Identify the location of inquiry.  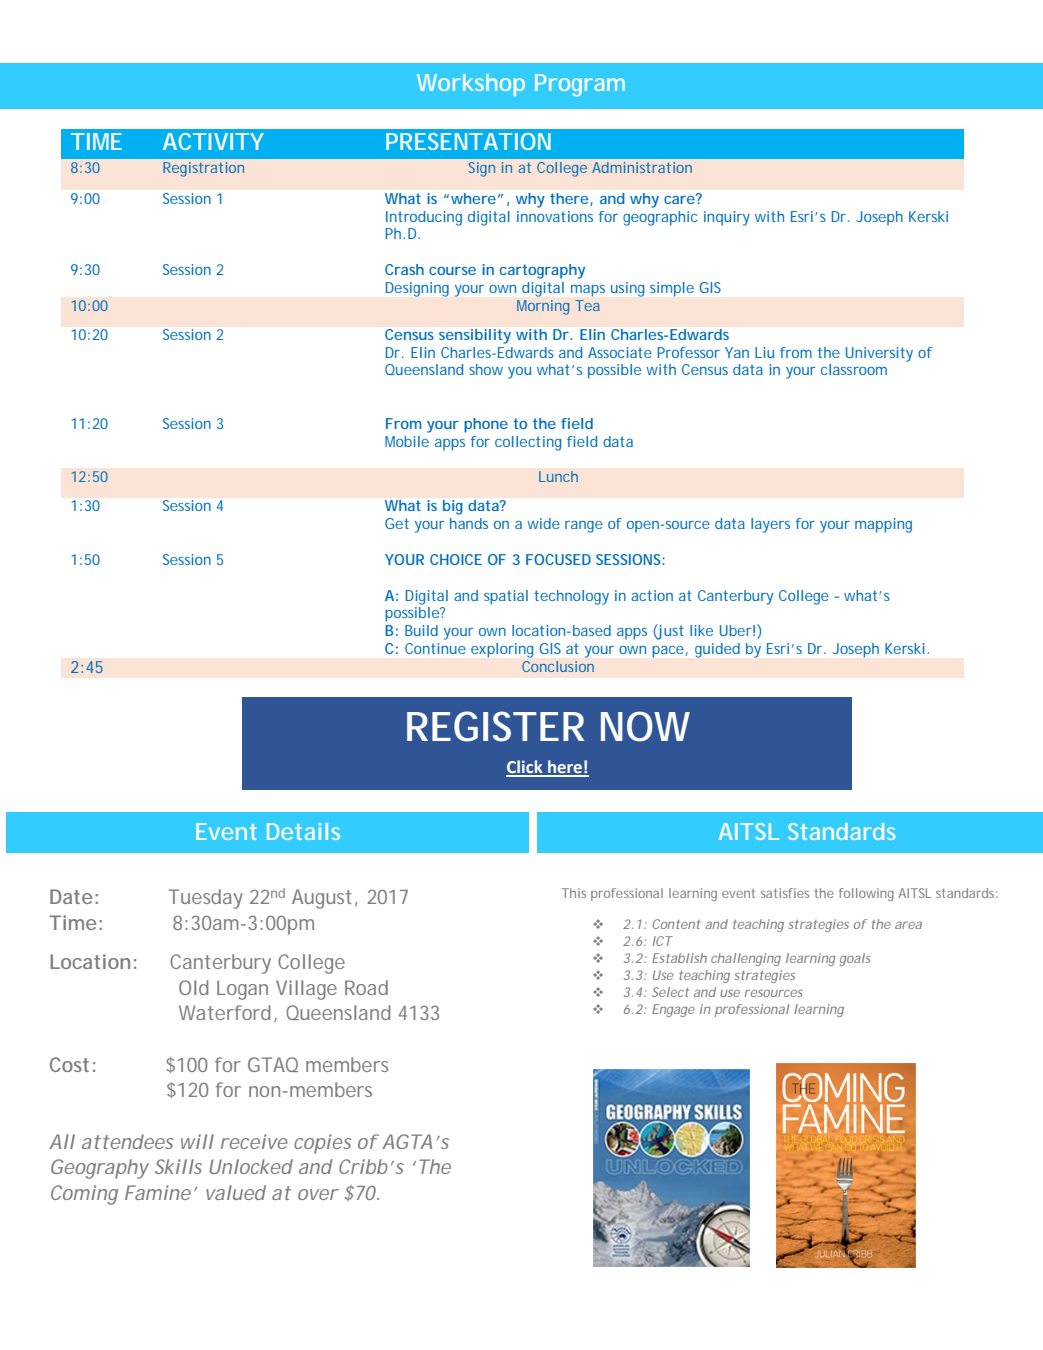
(727, 218).
